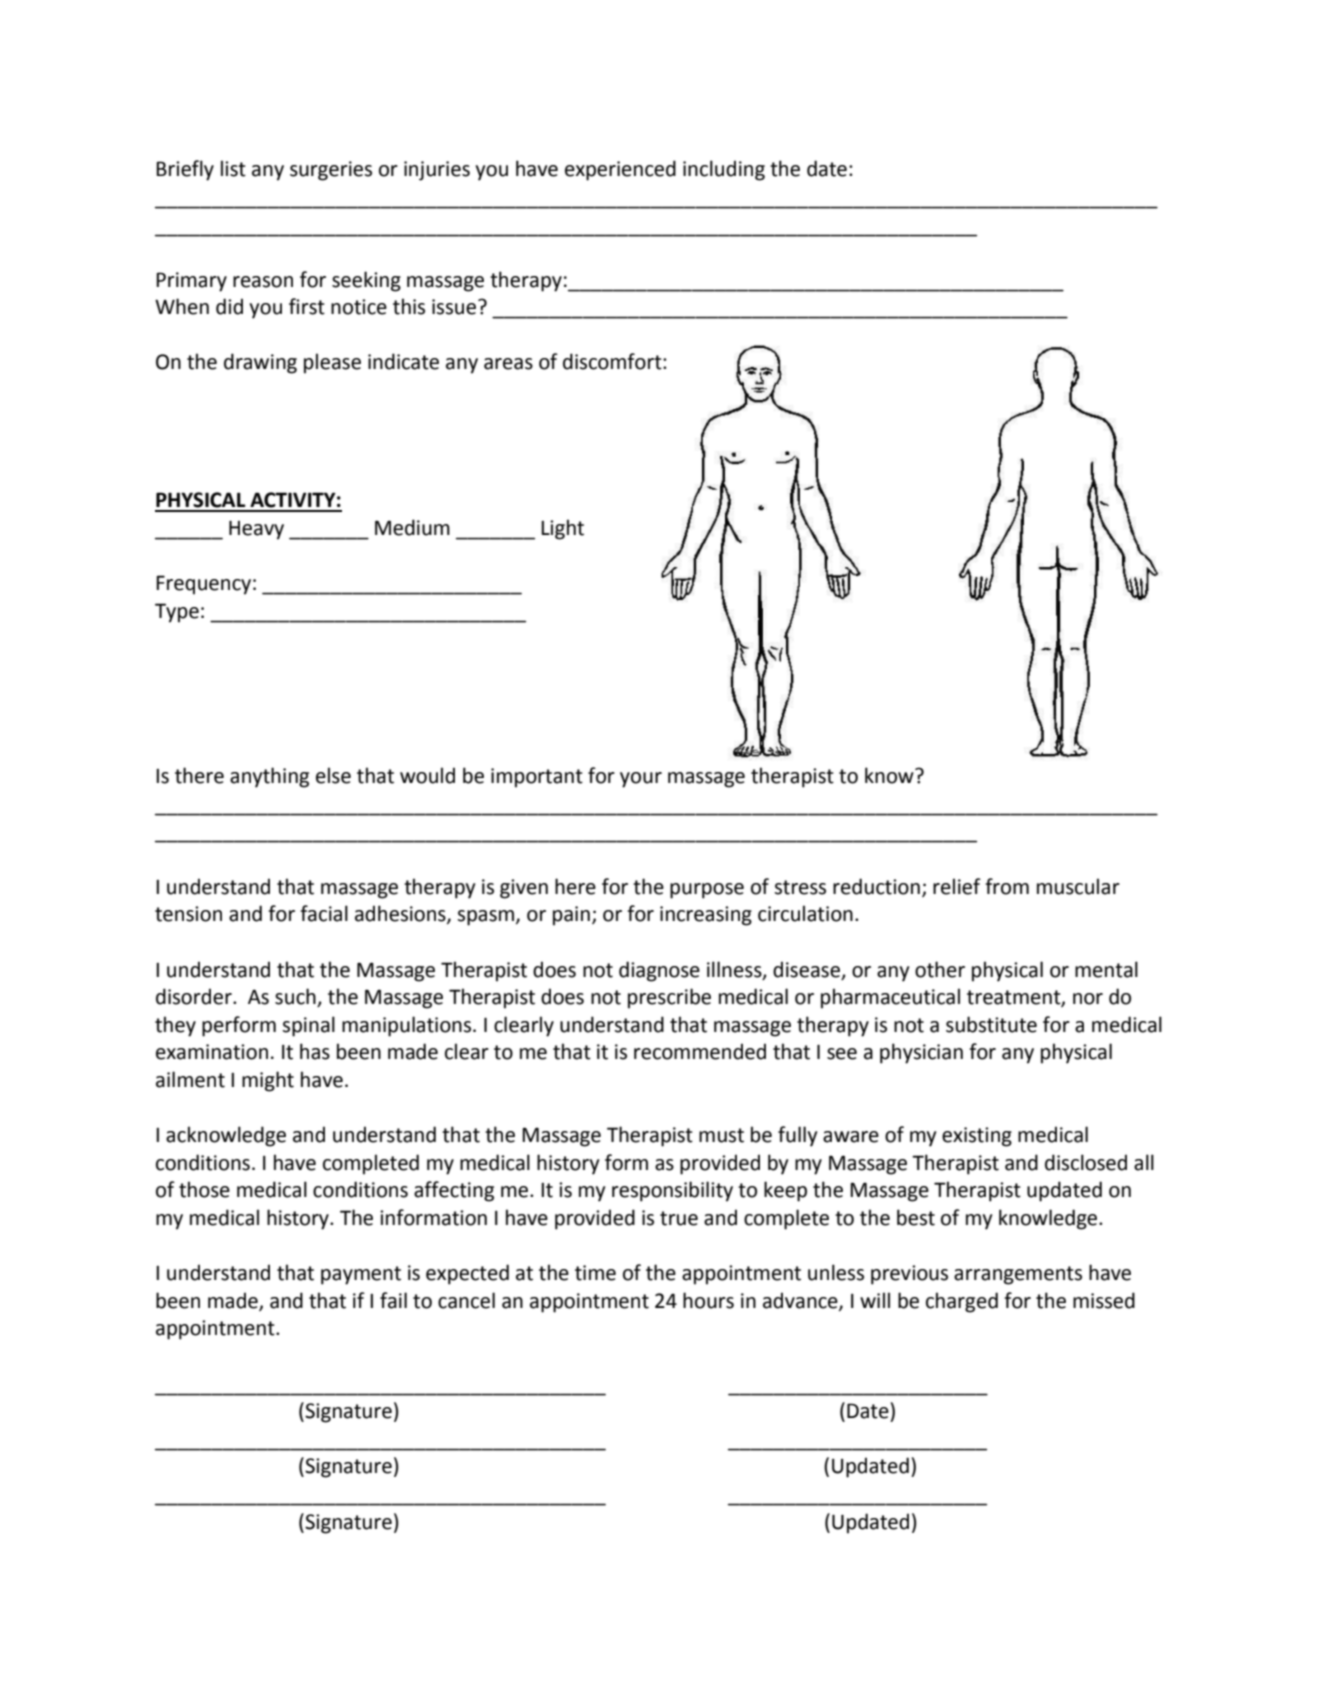 The width and height of the screenshot is (1318, 1705). What do you see at coordinates (269, 777) in the screenshot?
I see `anything` at bounding box center [269, 777].
